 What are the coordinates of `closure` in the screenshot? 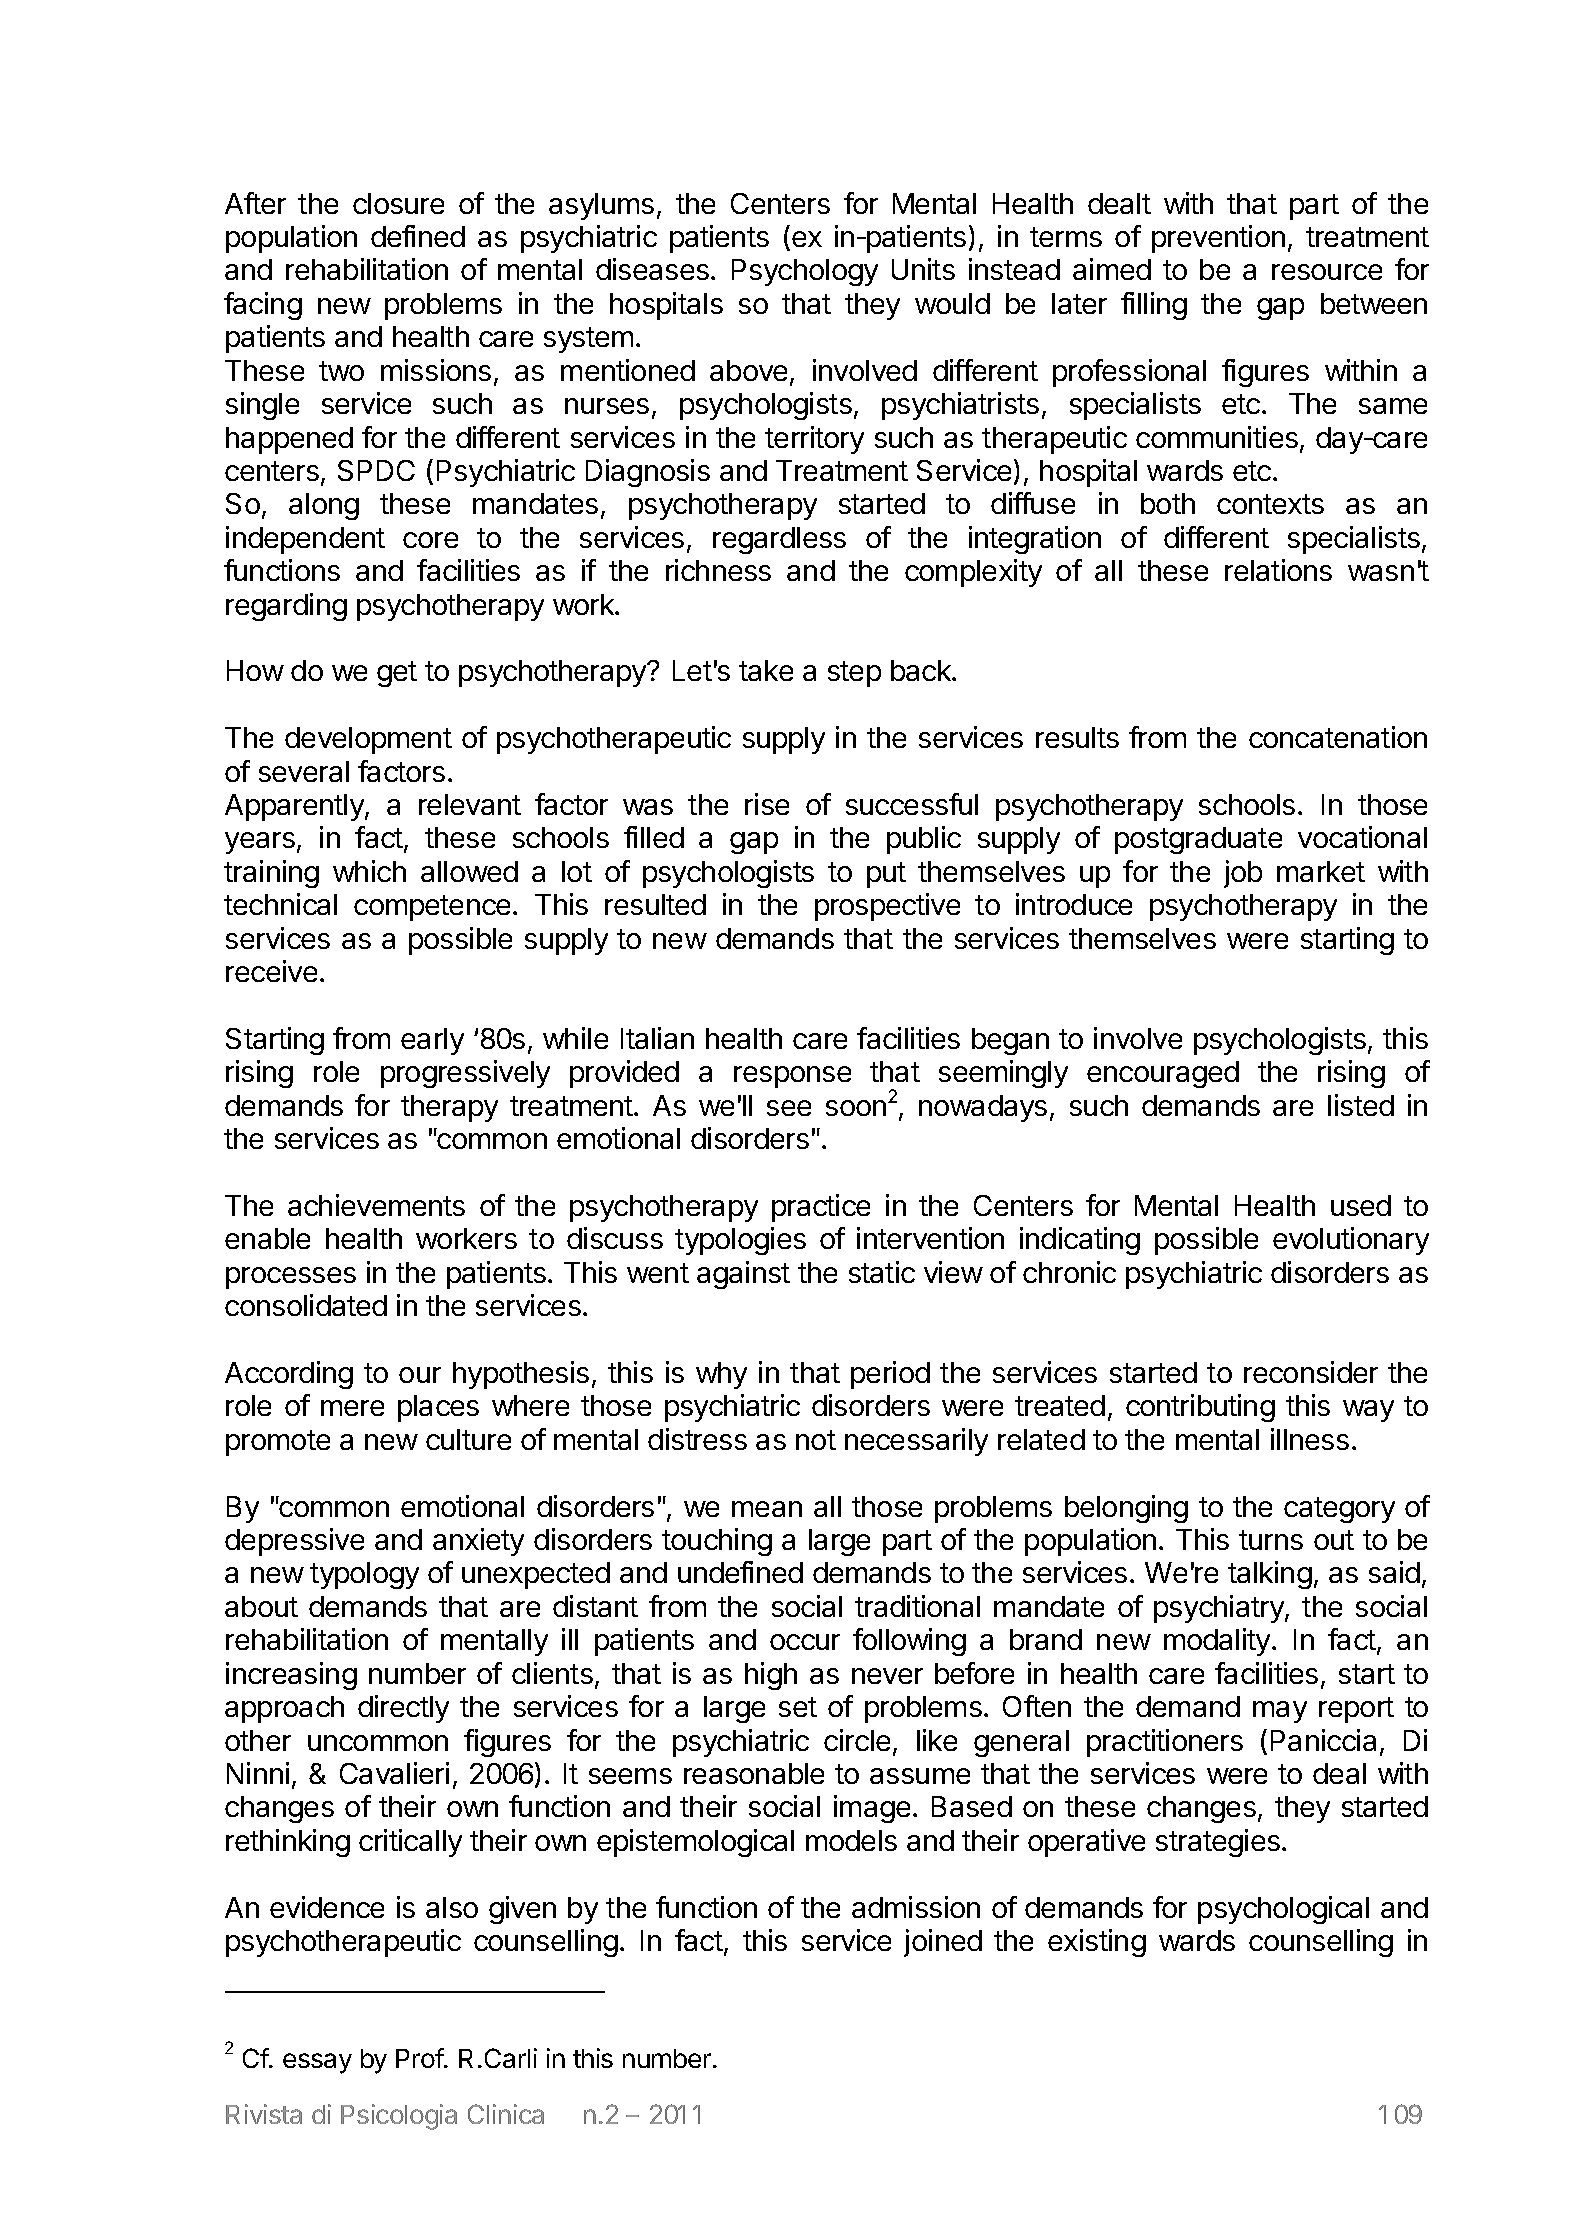 It's located at (398, 203).
